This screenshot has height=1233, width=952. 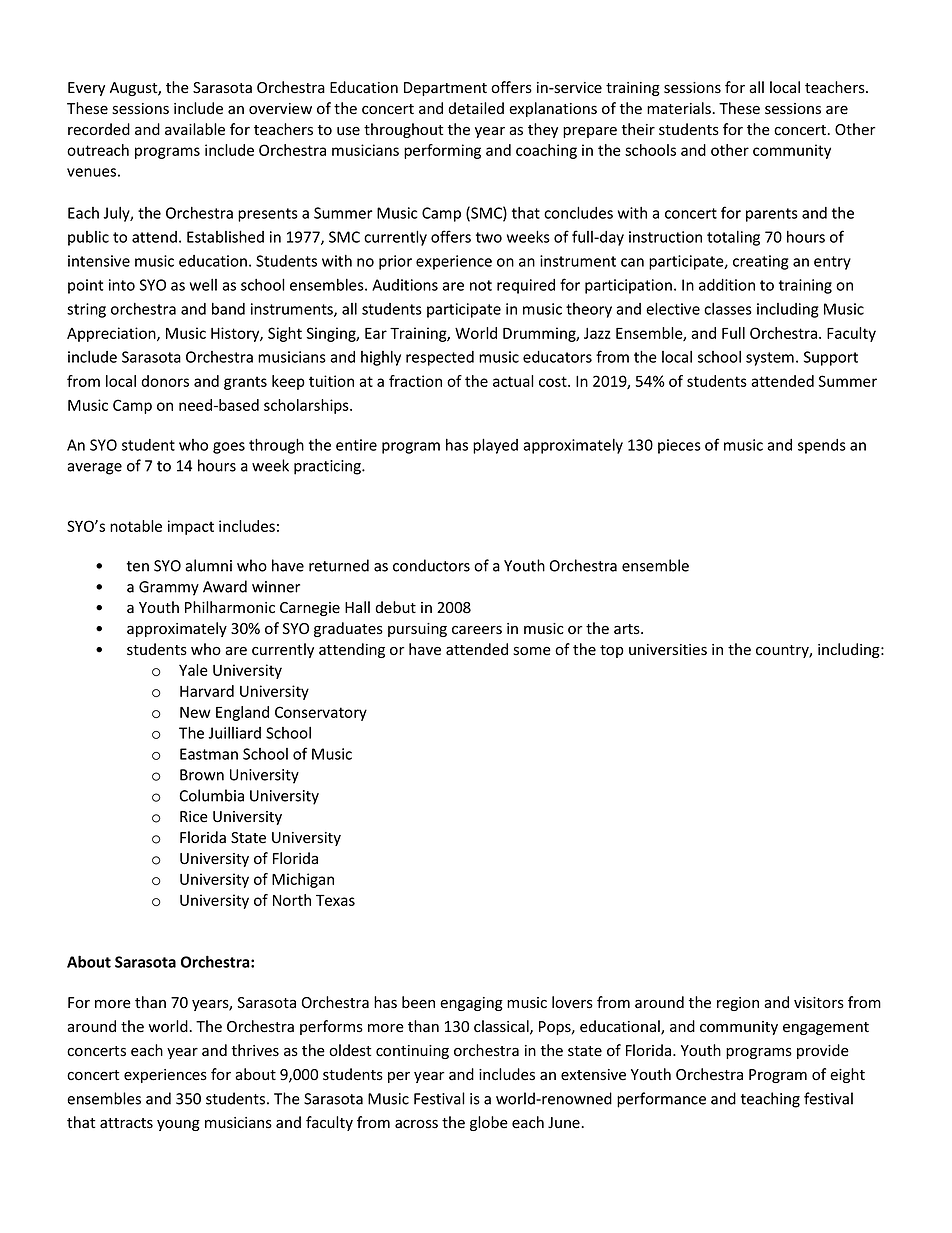 I want to click on system, so click(x=770, y=359).
